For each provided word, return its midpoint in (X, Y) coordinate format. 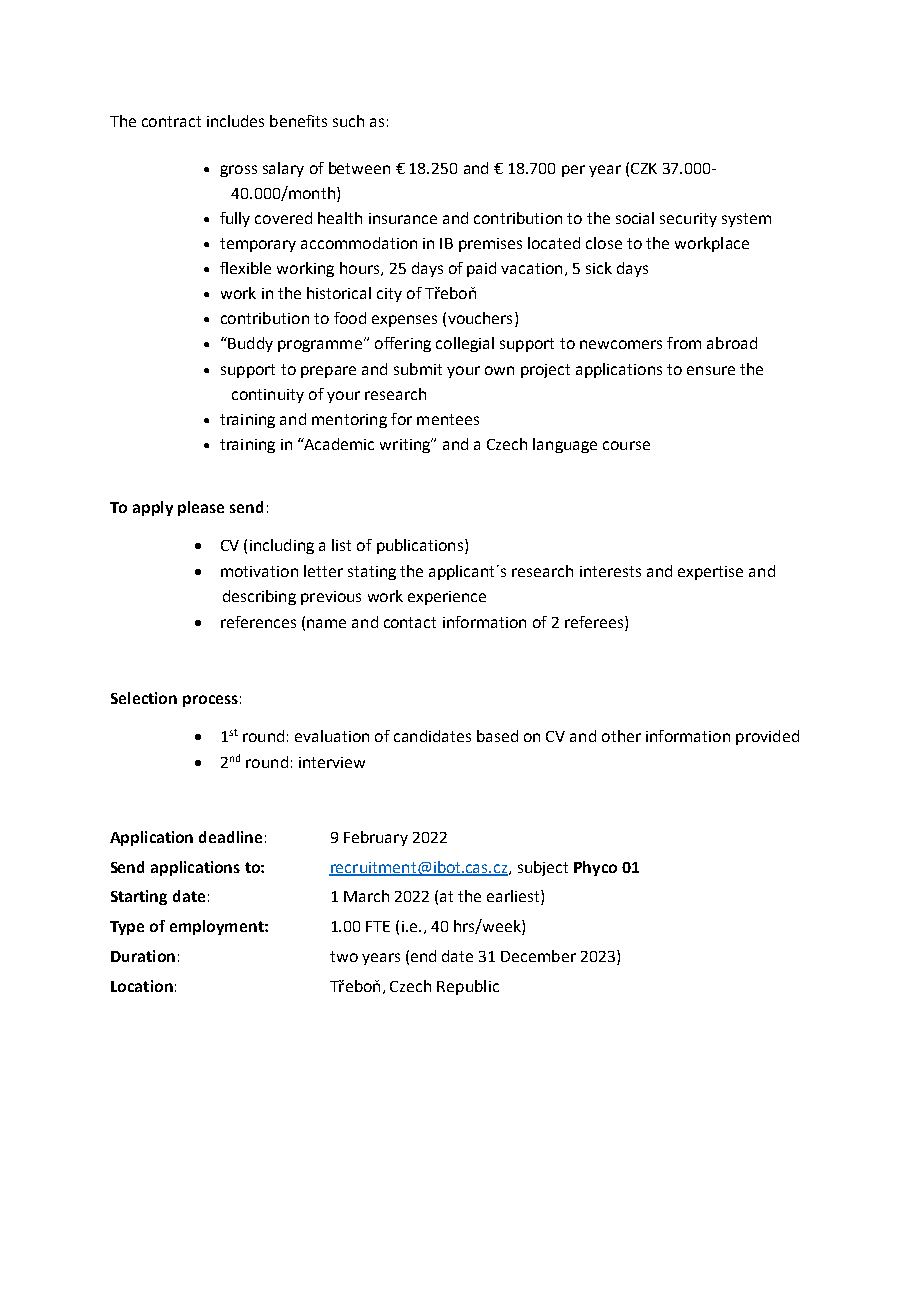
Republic (468, 987)
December (538, 956)
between (359, 168)
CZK (644, 168)
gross (238, 171)
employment (218, 927)
